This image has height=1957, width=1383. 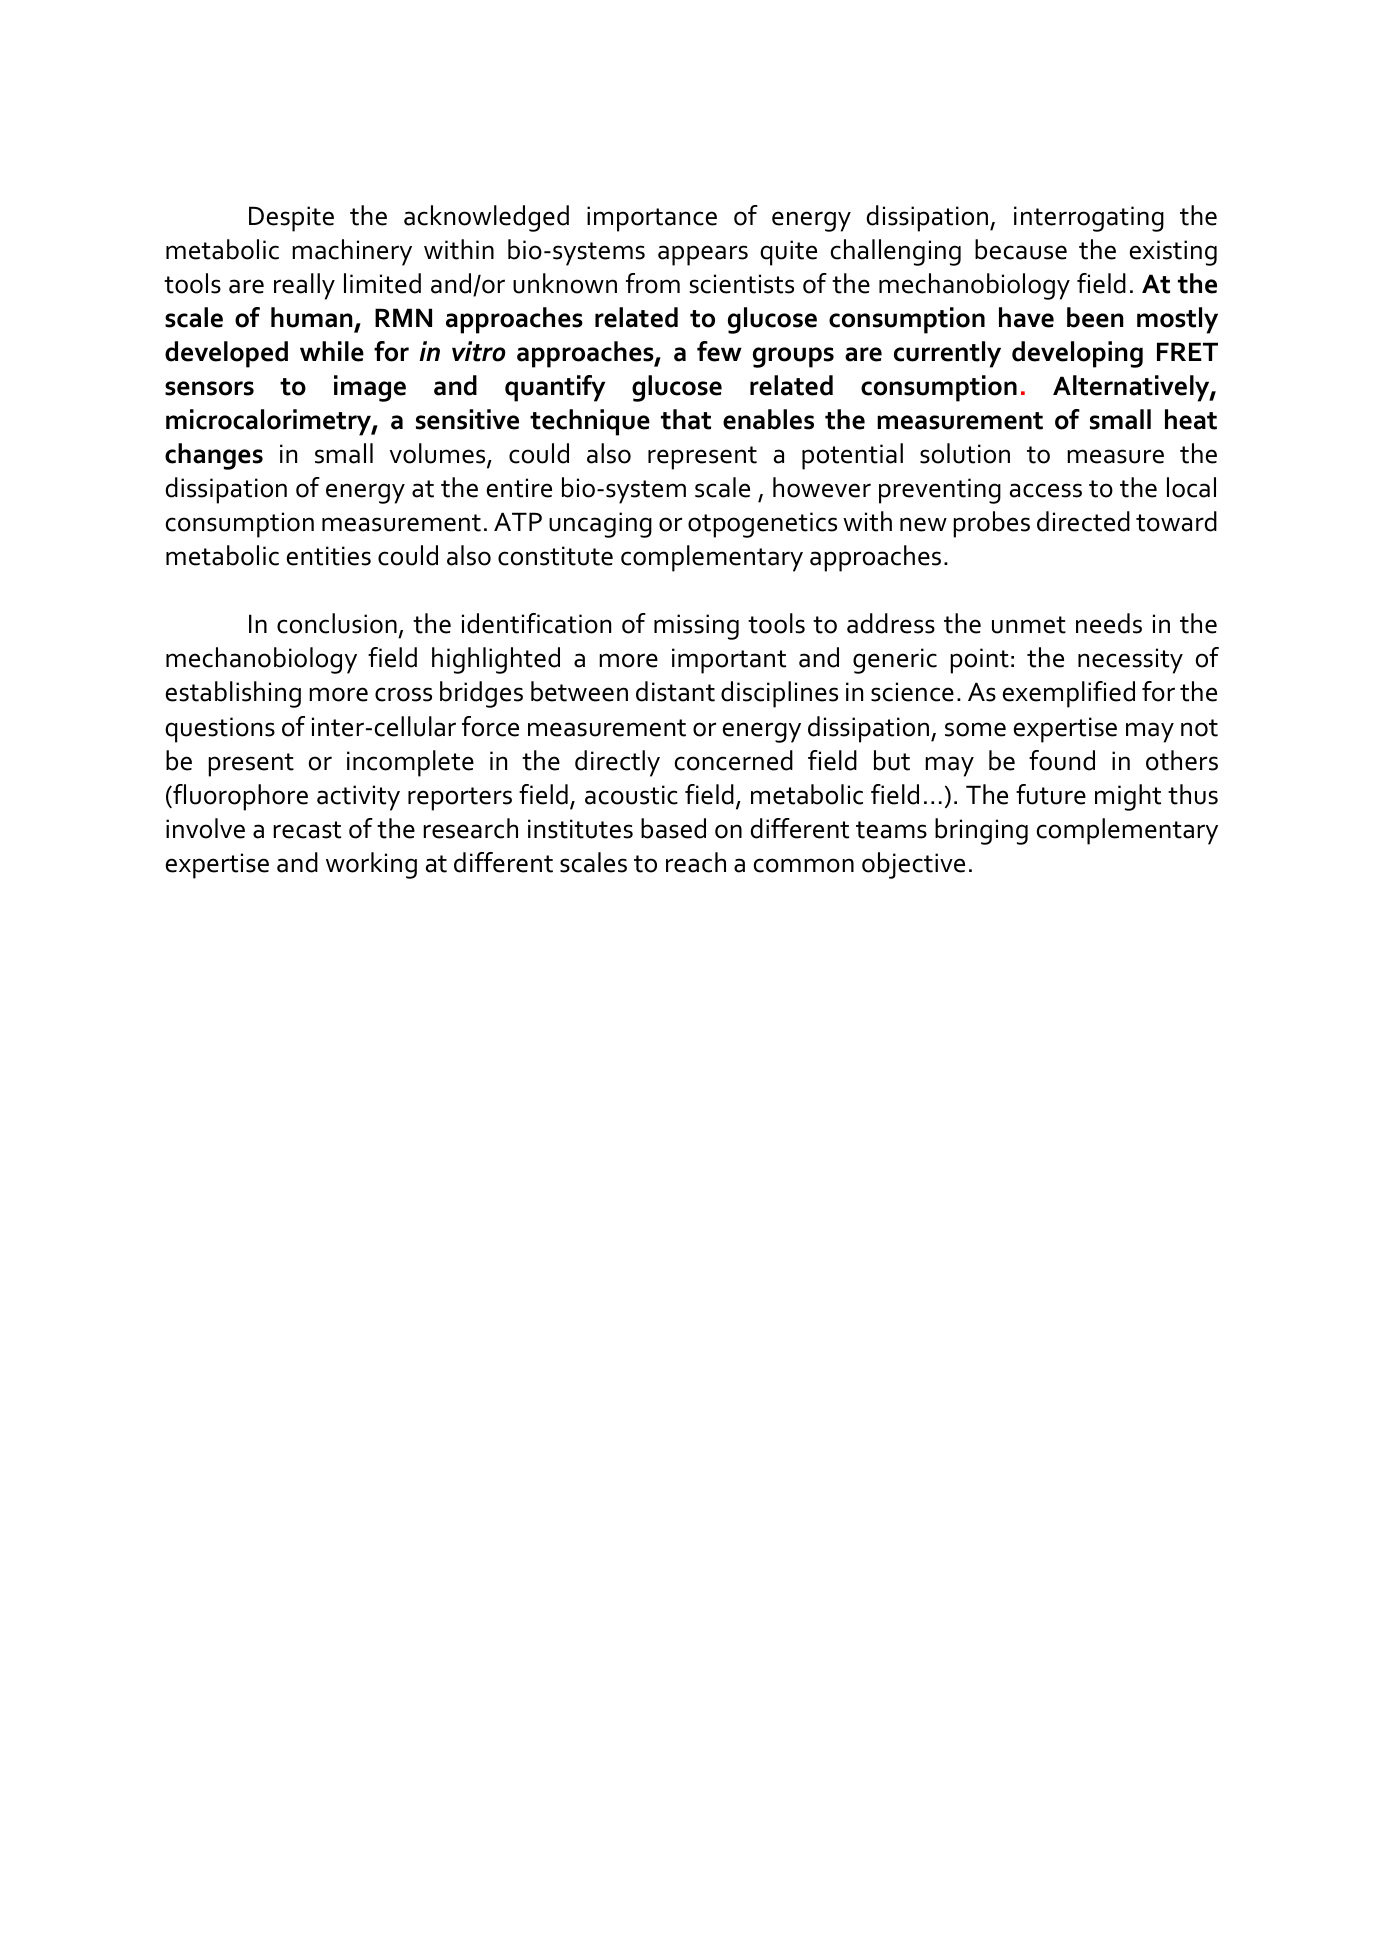 What do you see at coordinates (703, 255) in the image?
I see `appears` at bounding box center [703, 255].
